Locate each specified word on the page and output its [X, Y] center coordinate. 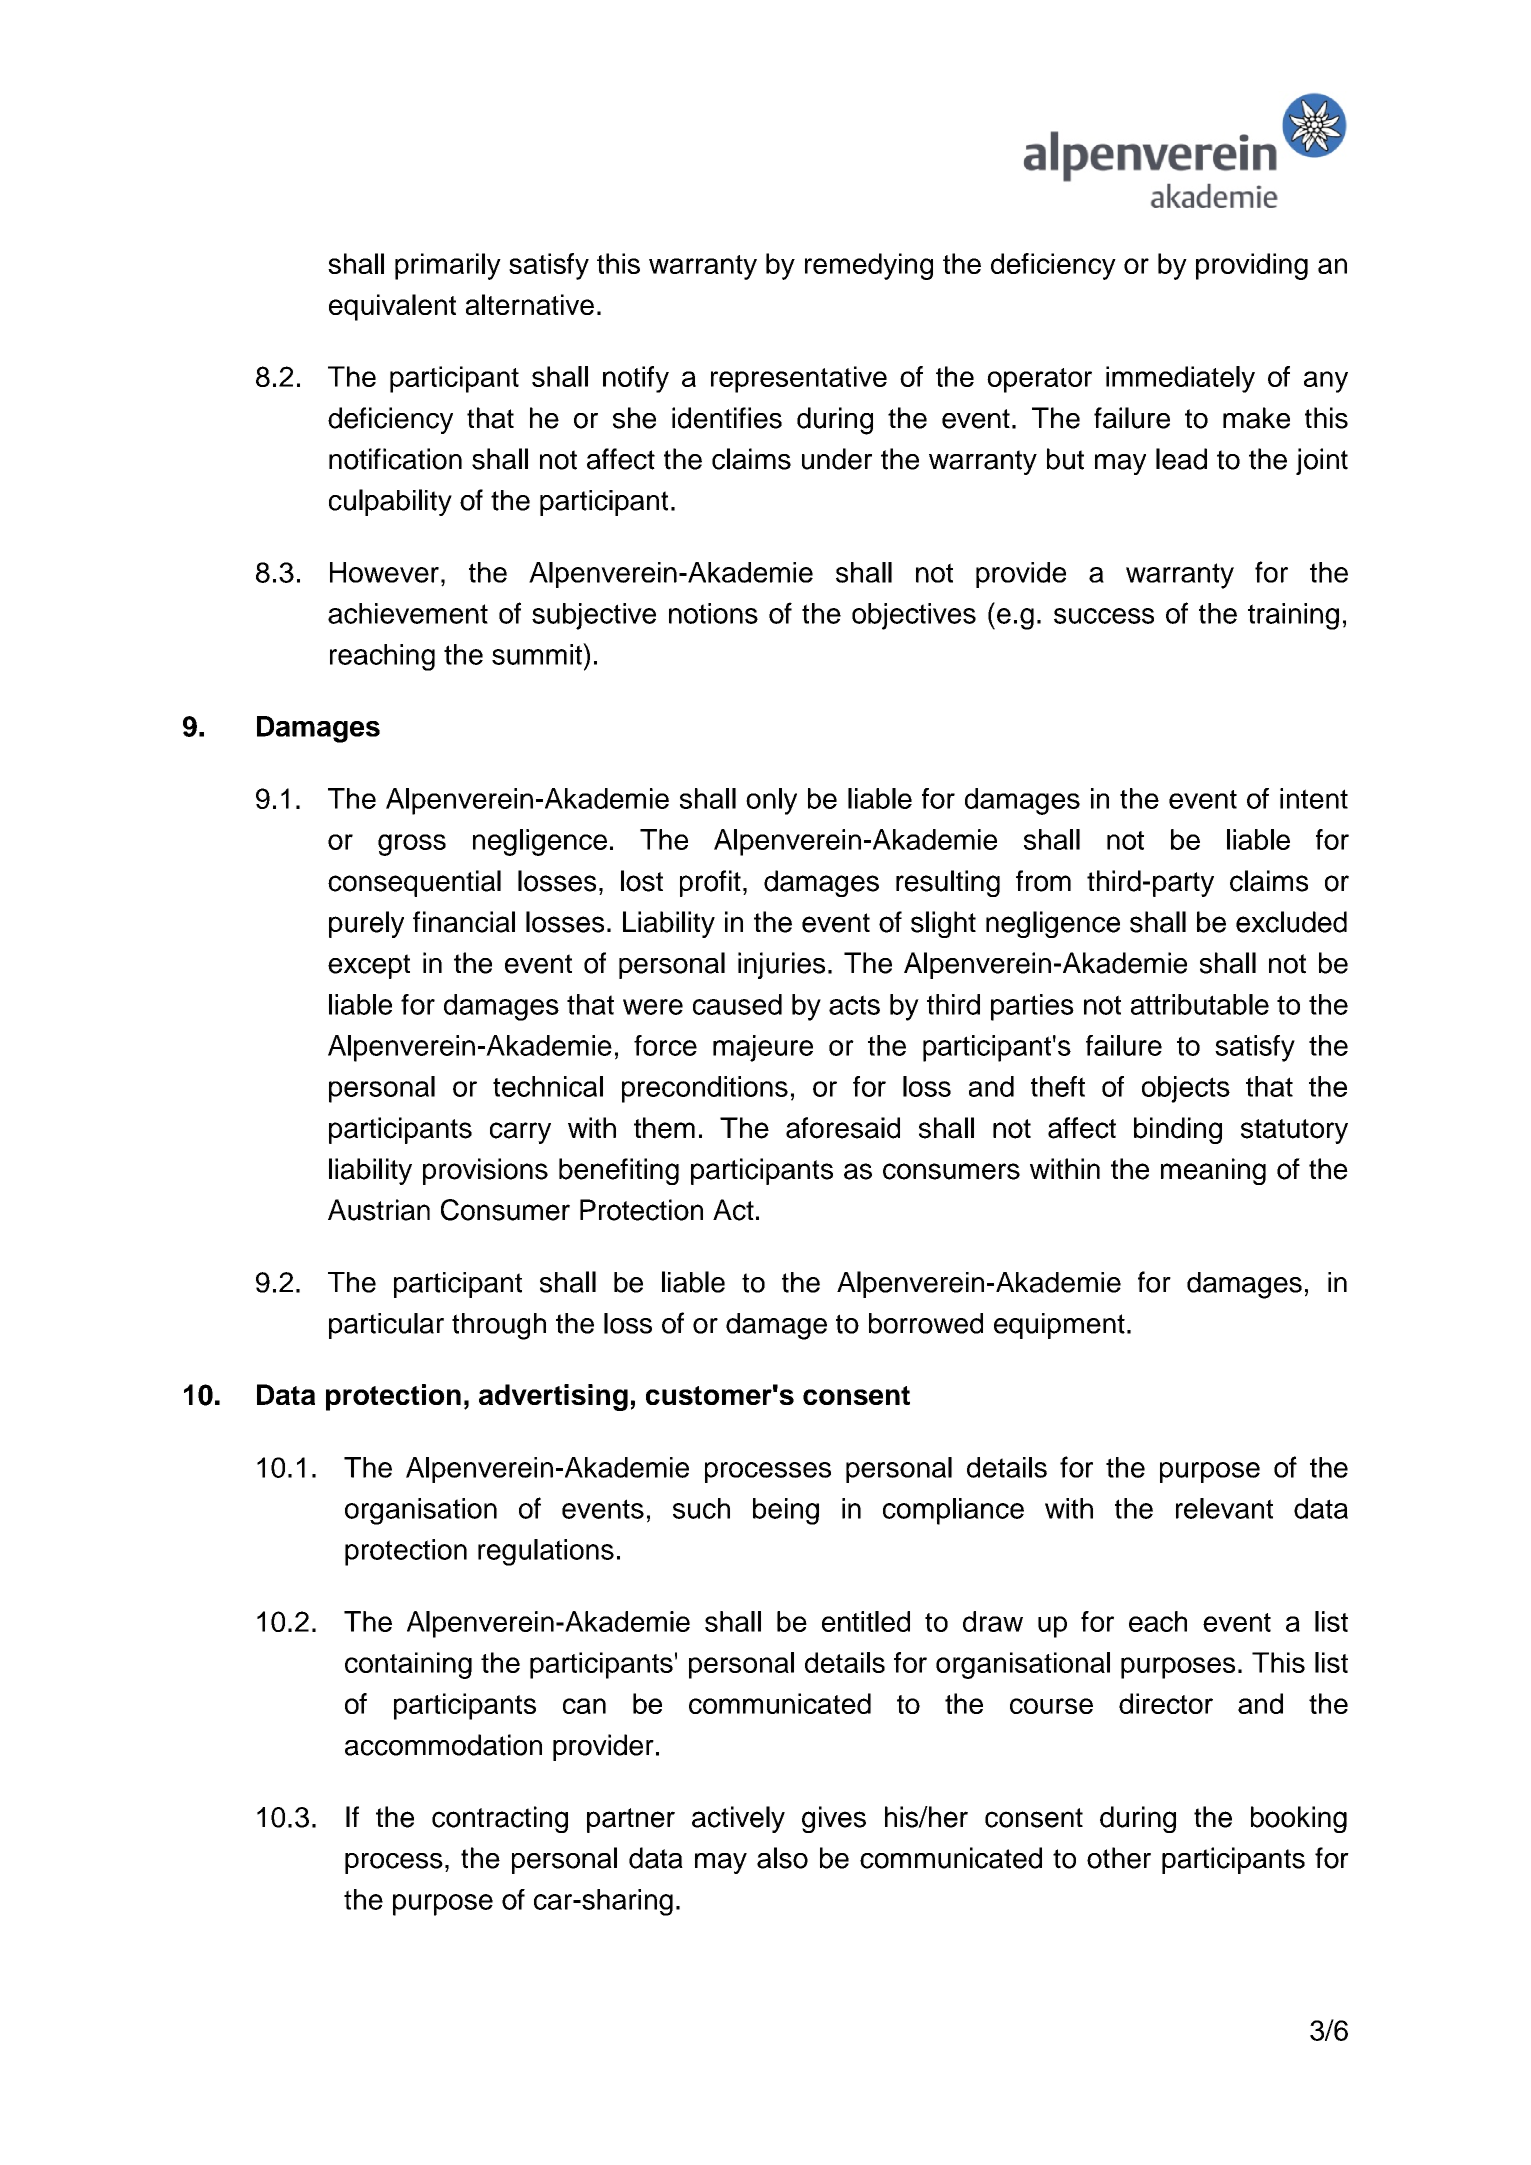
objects [1186, 1089]
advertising [553, 1397]
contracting [500, 1819]
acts [854, 1005]
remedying [869, 266]
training [1293, 616]
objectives [914, 616]
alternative [530, 304]
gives [834, 1819]
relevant [1224, 1508]
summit [538, 654]
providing [1252, 266]
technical [548, 1086]
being [786, 1511]
